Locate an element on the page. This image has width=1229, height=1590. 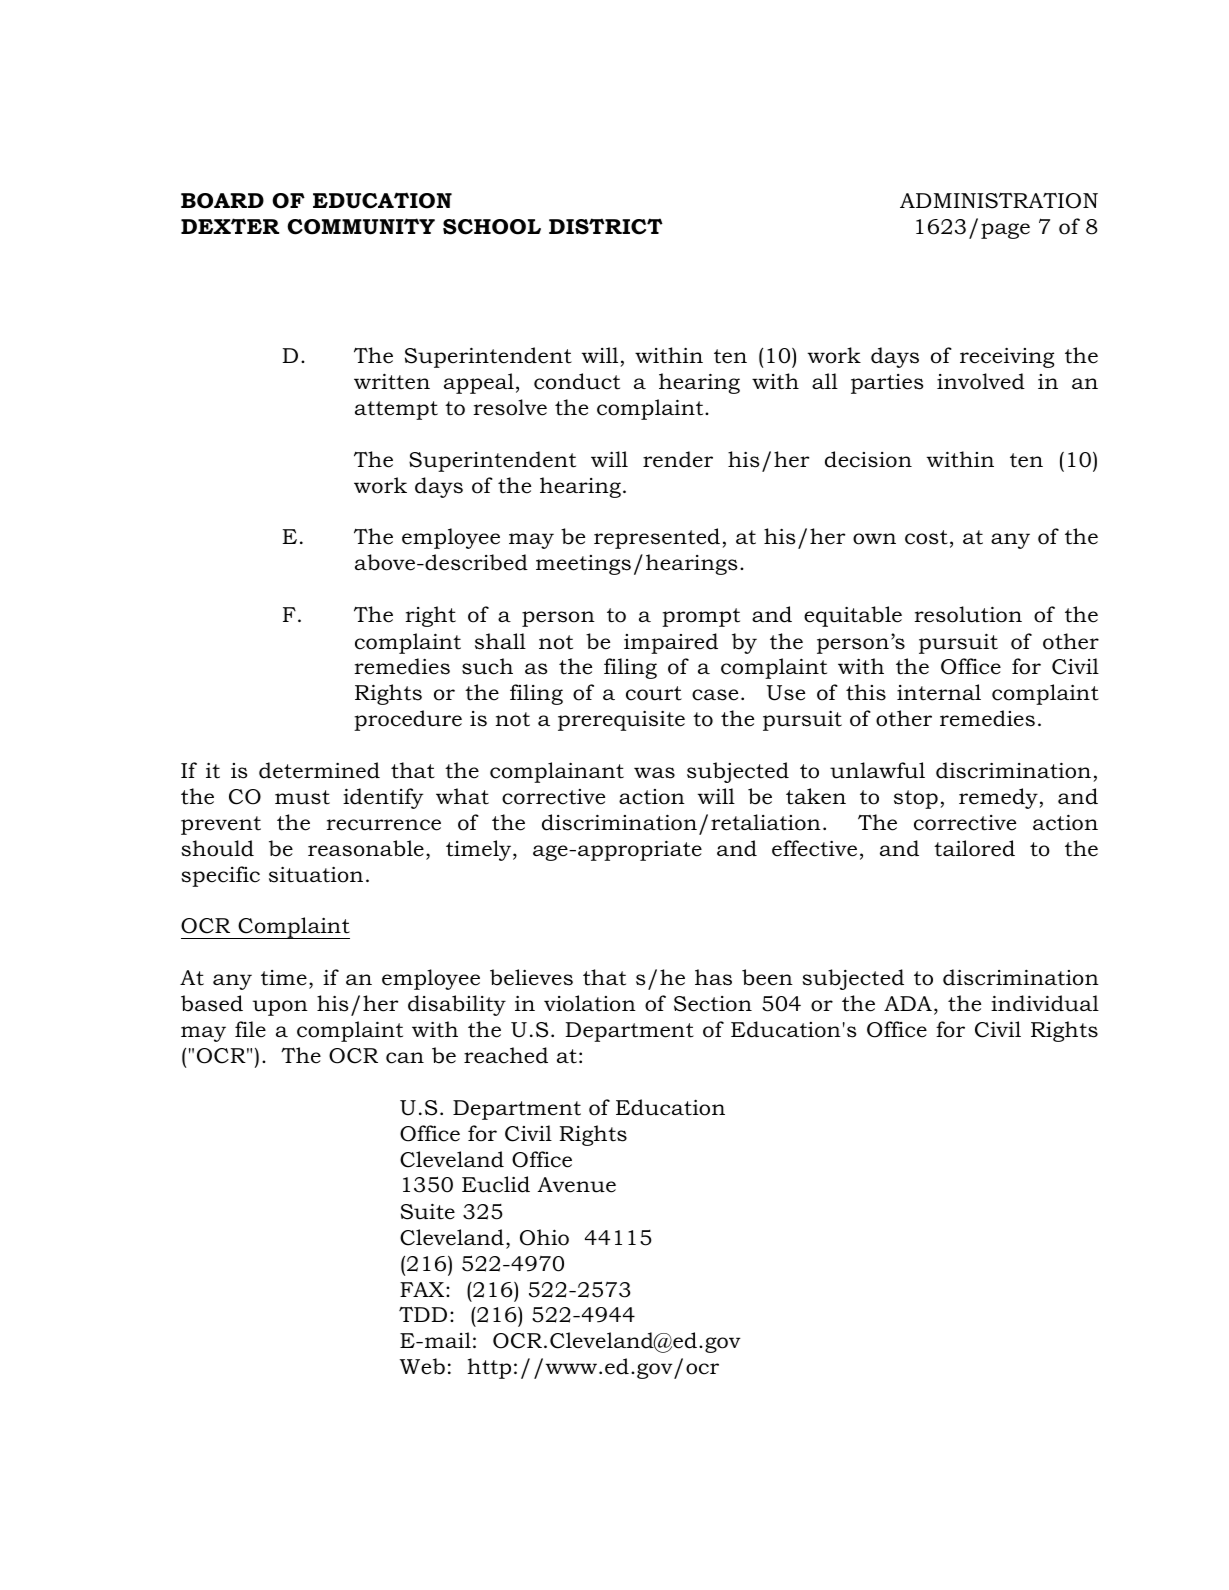
DISTRICT is located at coordinates (606, 226).
